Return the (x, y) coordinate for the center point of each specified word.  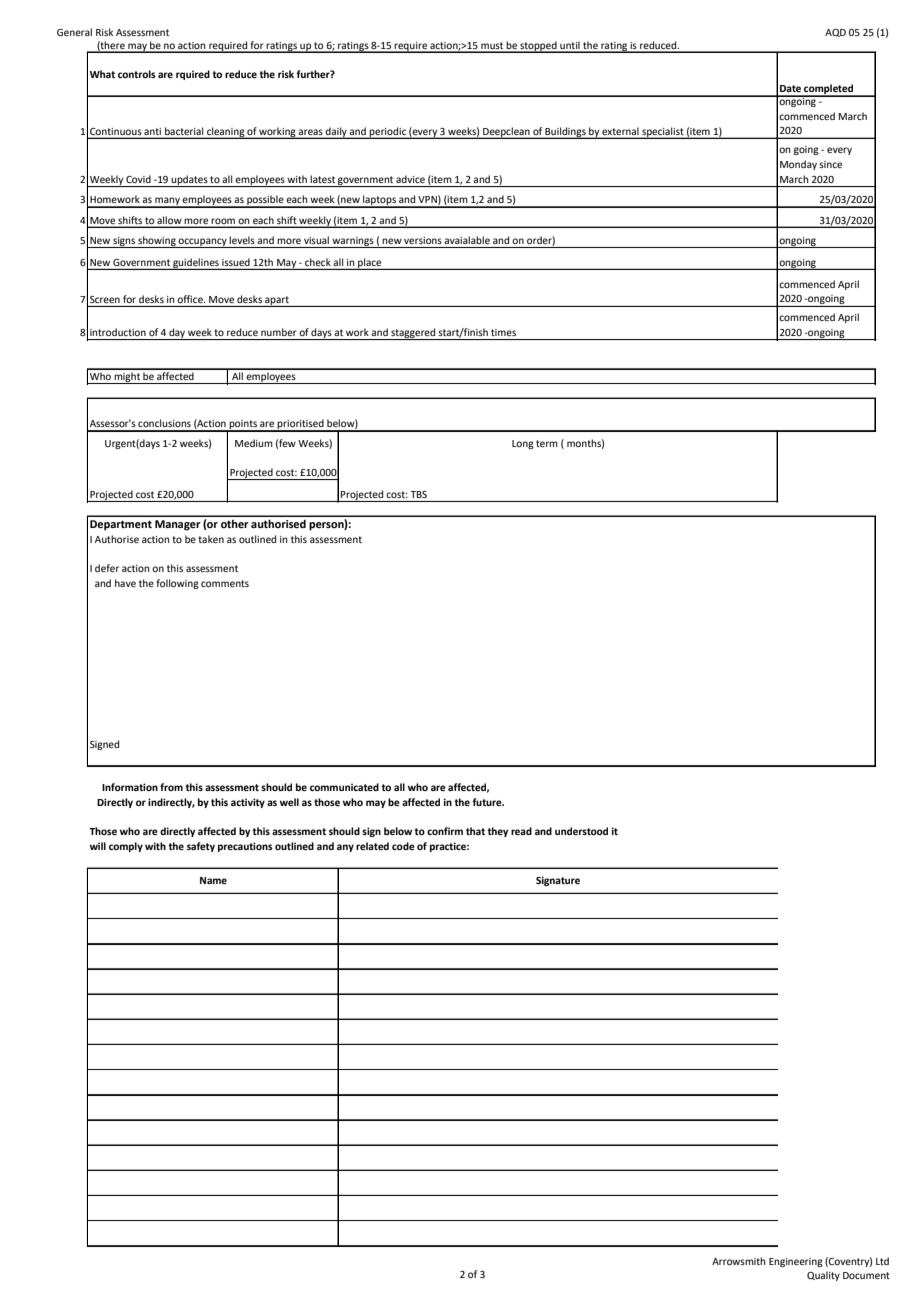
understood (581, 831)
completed (829, 90)
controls (137, 74)
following (177, 584)
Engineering (796, 1262)
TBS (418, 494)
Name (213, 880)
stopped (538, 47)
